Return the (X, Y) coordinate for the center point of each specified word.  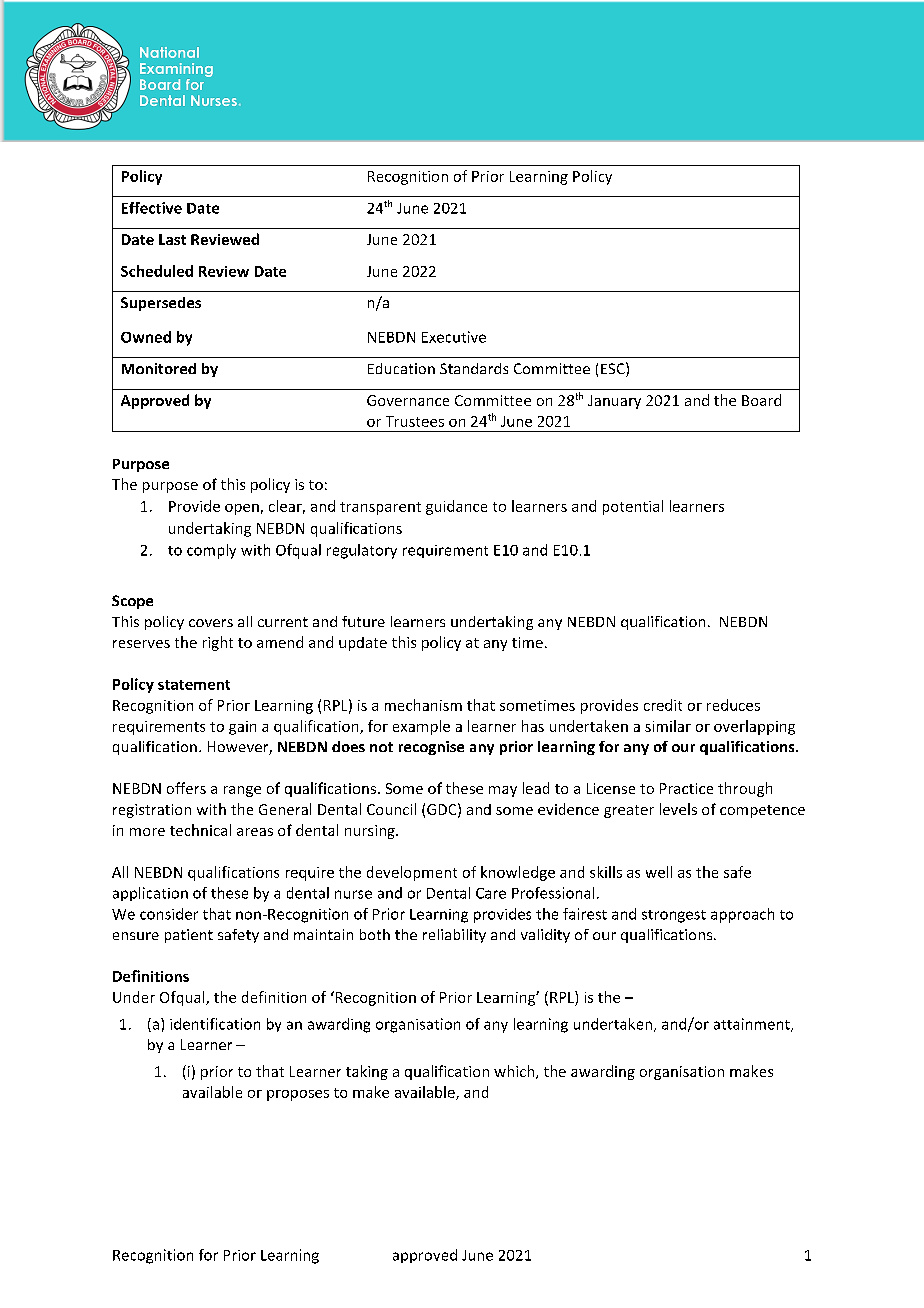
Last (172, 239)
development (412, 873)
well (659, 872)
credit (663, 705)
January (614, 402)
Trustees (415, 421)
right (218, 643)
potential (633, 507)
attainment (753, 1025)
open (242, 509)
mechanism (423, 705)
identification (215, 1024)
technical (200, 830)
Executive (454, 337)
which (515, 1072)
